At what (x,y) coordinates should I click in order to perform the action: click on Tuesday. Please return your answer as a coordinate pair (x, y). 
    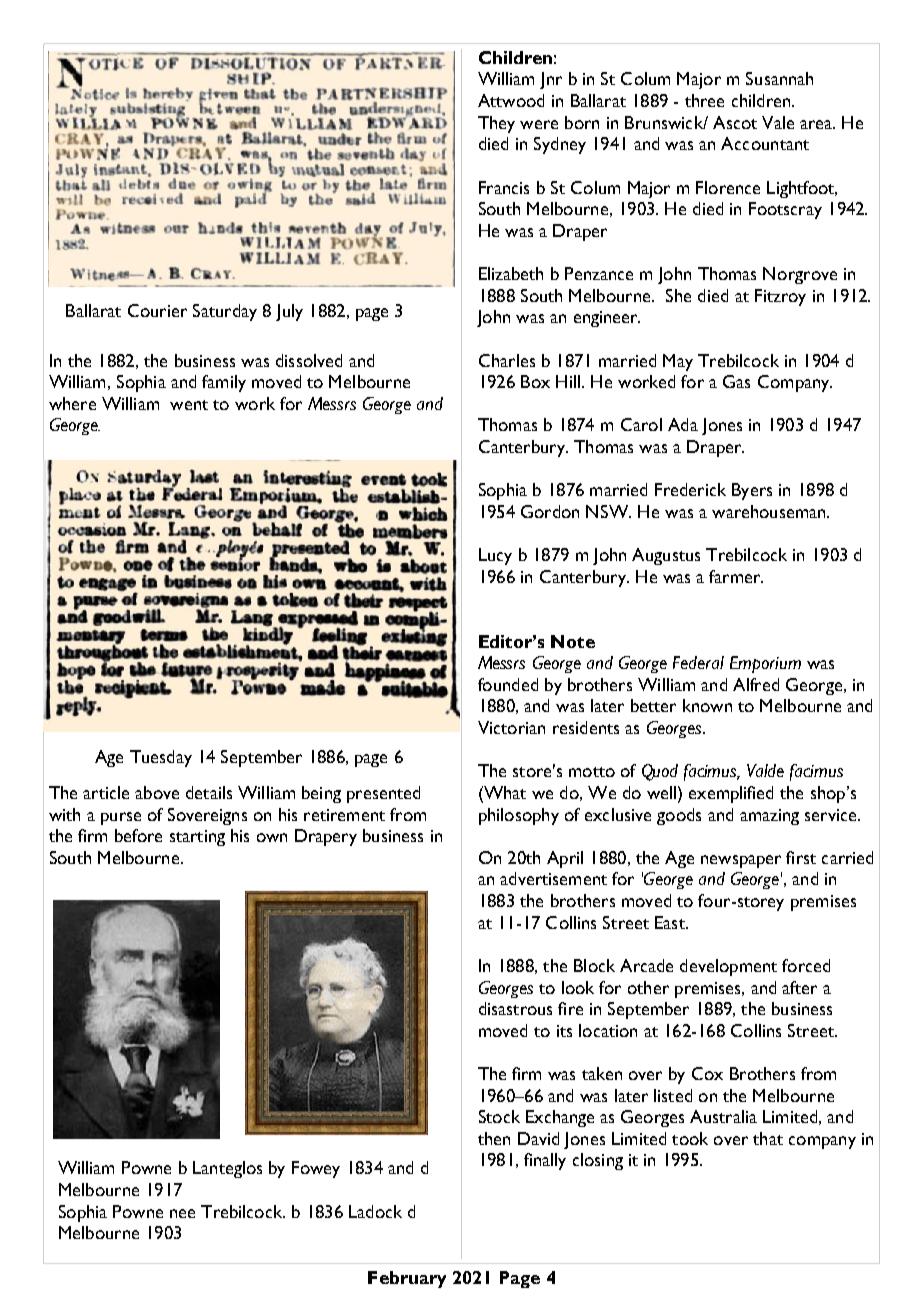
    Looking at the image, I should click on (161, 758).
